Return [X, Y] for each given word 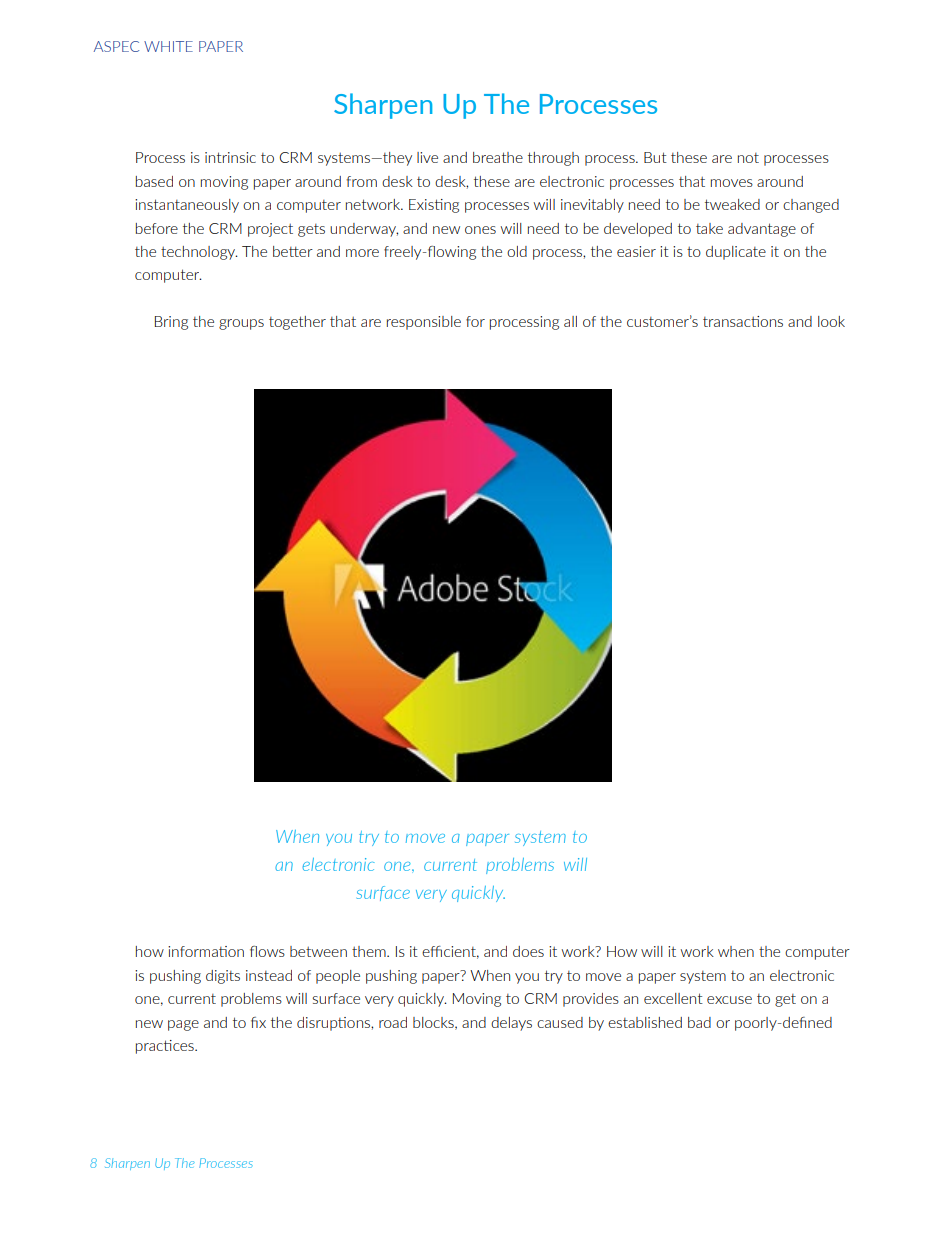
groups [241, 324]
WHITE [168, 46]
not [748, 158]
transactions [743, 321]
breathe [498, 157]
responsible [424, 323]
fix [258, 1022]
